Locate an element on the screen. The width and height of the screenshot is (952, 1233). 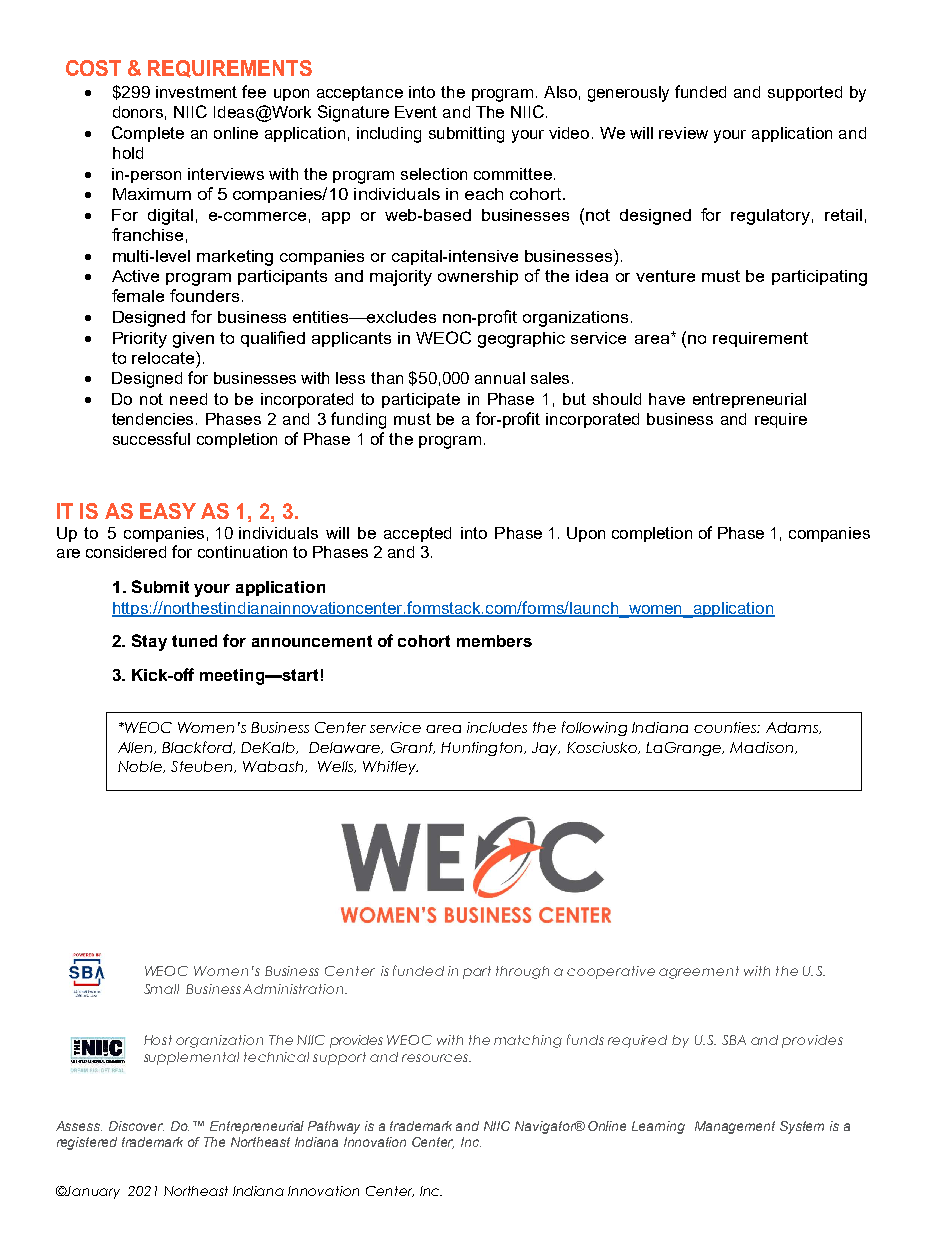
review is located at coordinates (683, 133).
